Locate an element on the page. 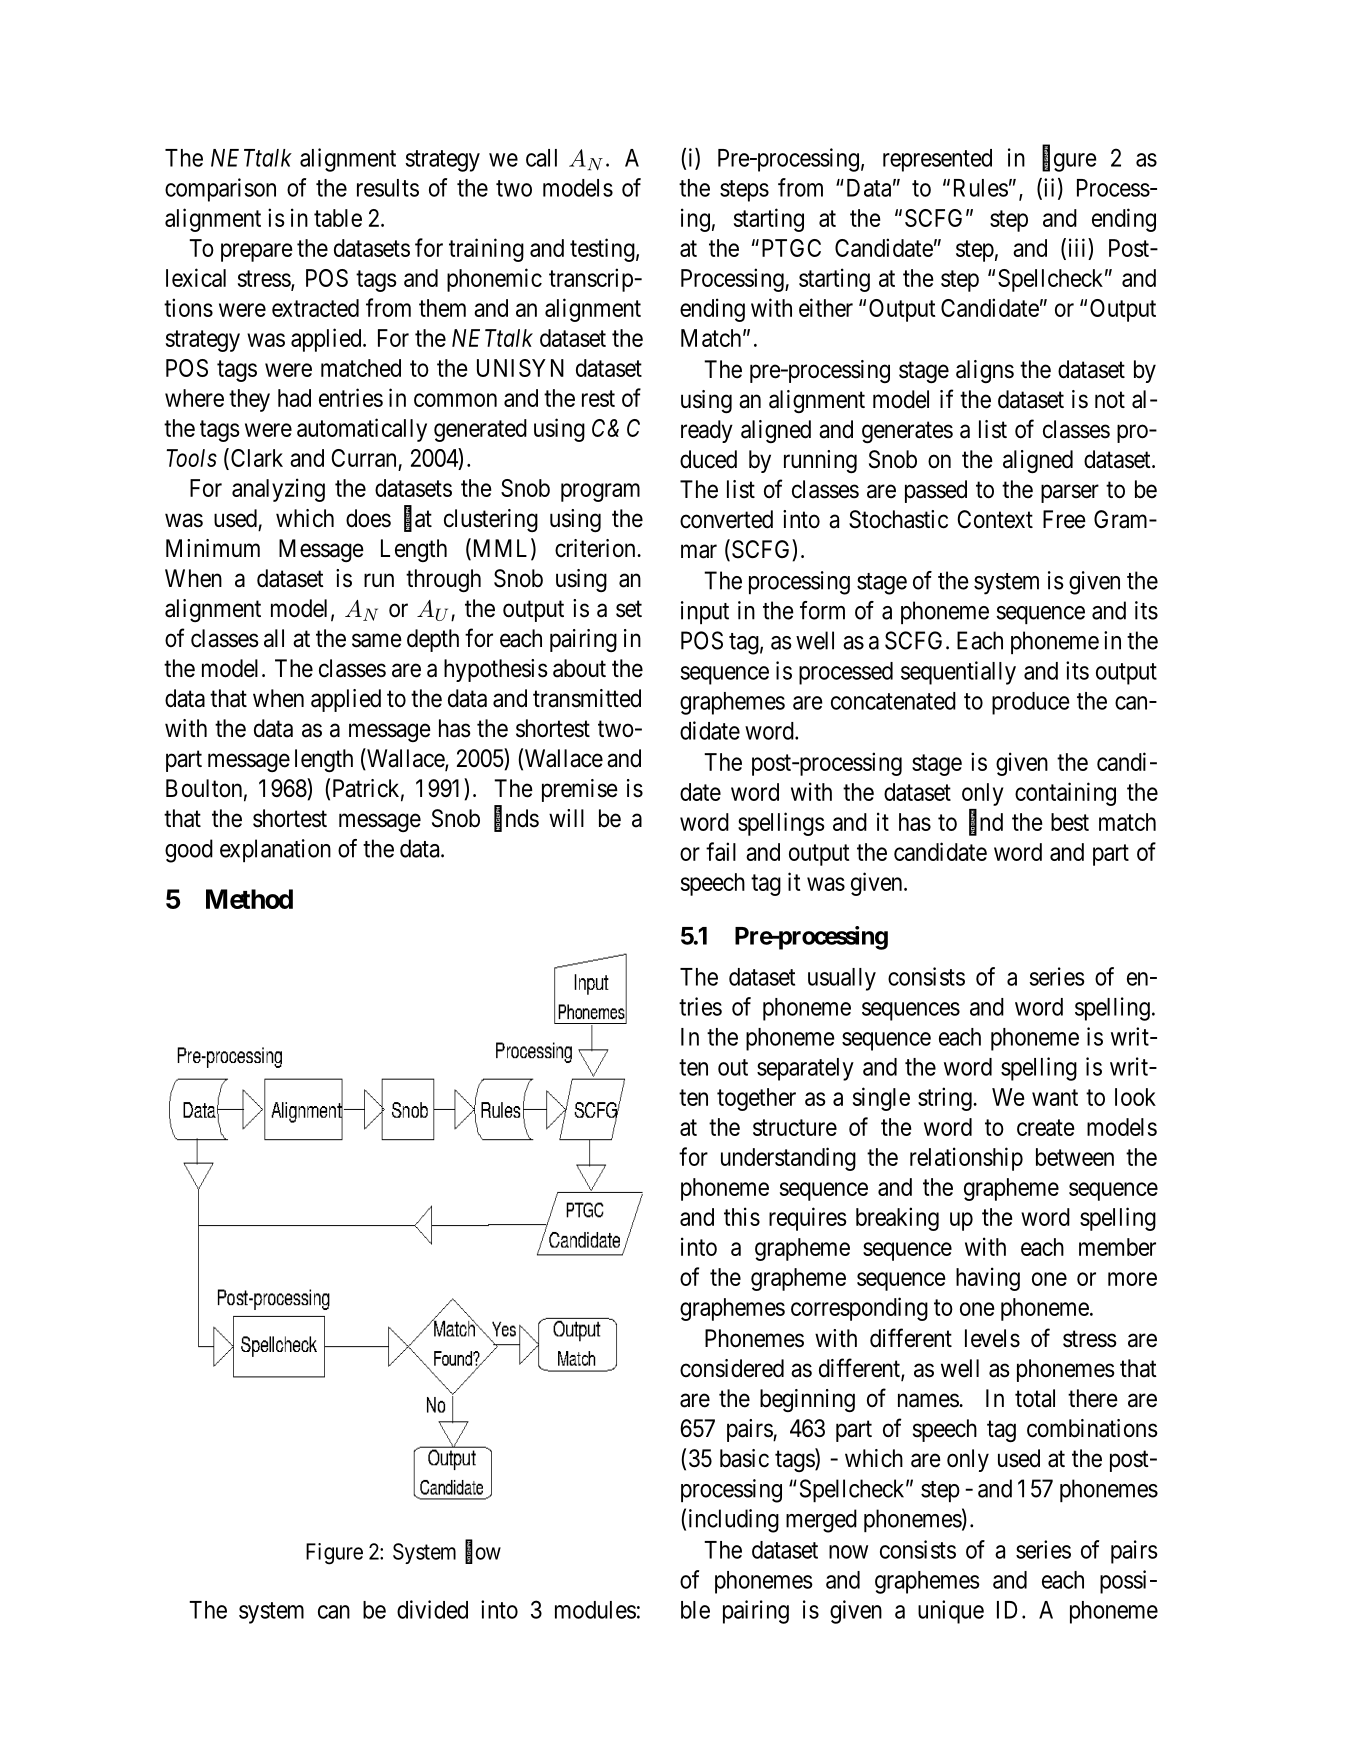 This page has width=1356, height=1755. Rules is located at coordinates (981, 188).
